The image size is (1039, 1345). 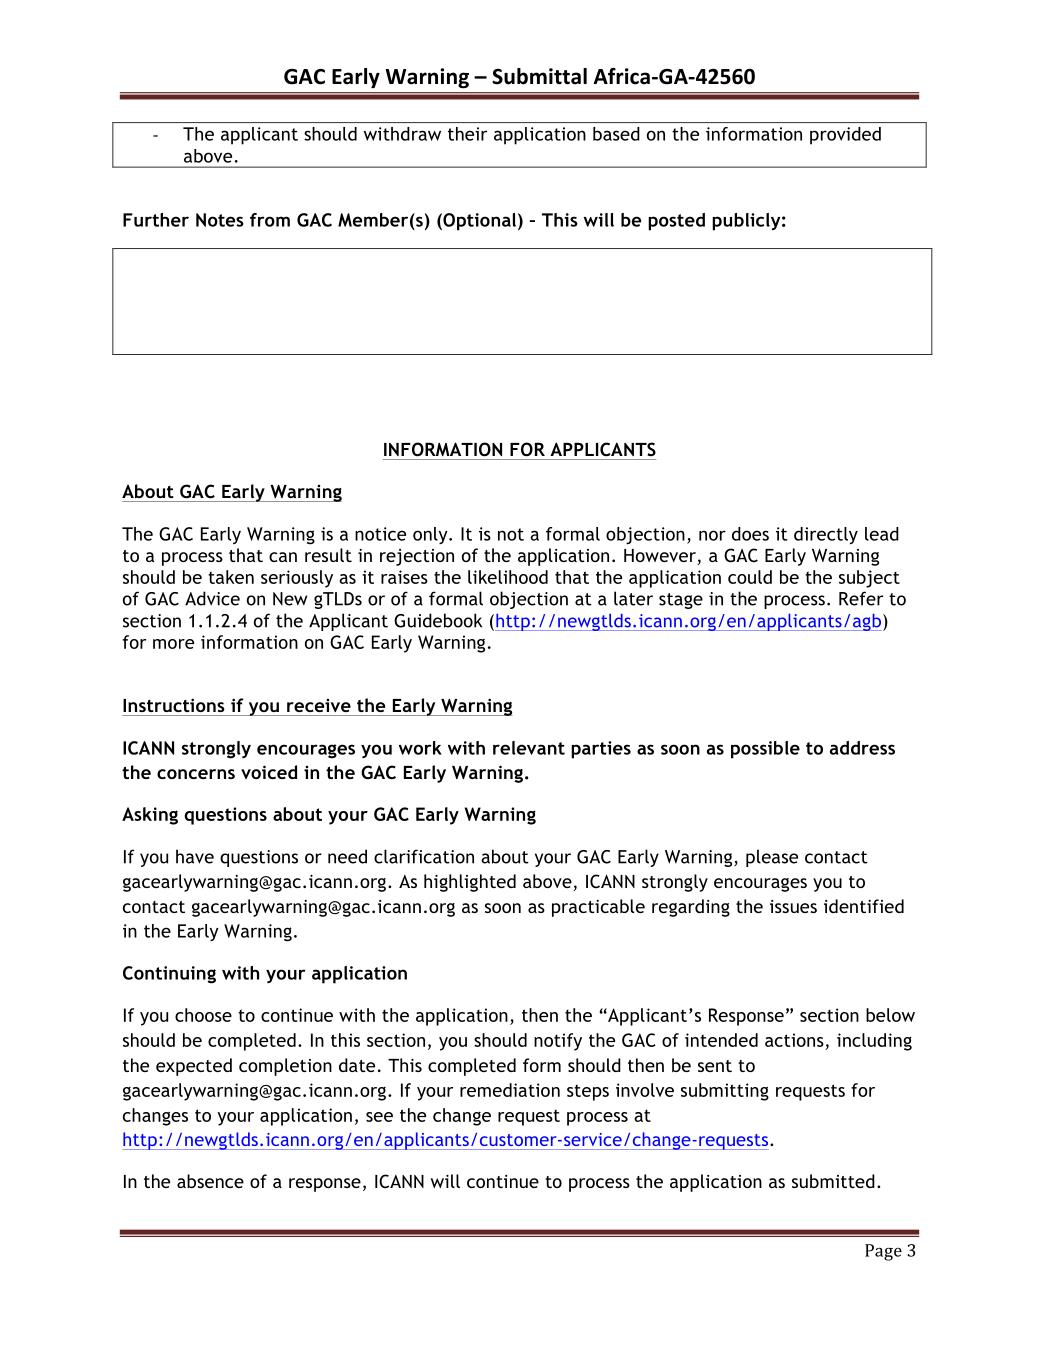 What do you see at coordinates (467, 134) in the image?
I see `their` at bounding box center [467, 134].
